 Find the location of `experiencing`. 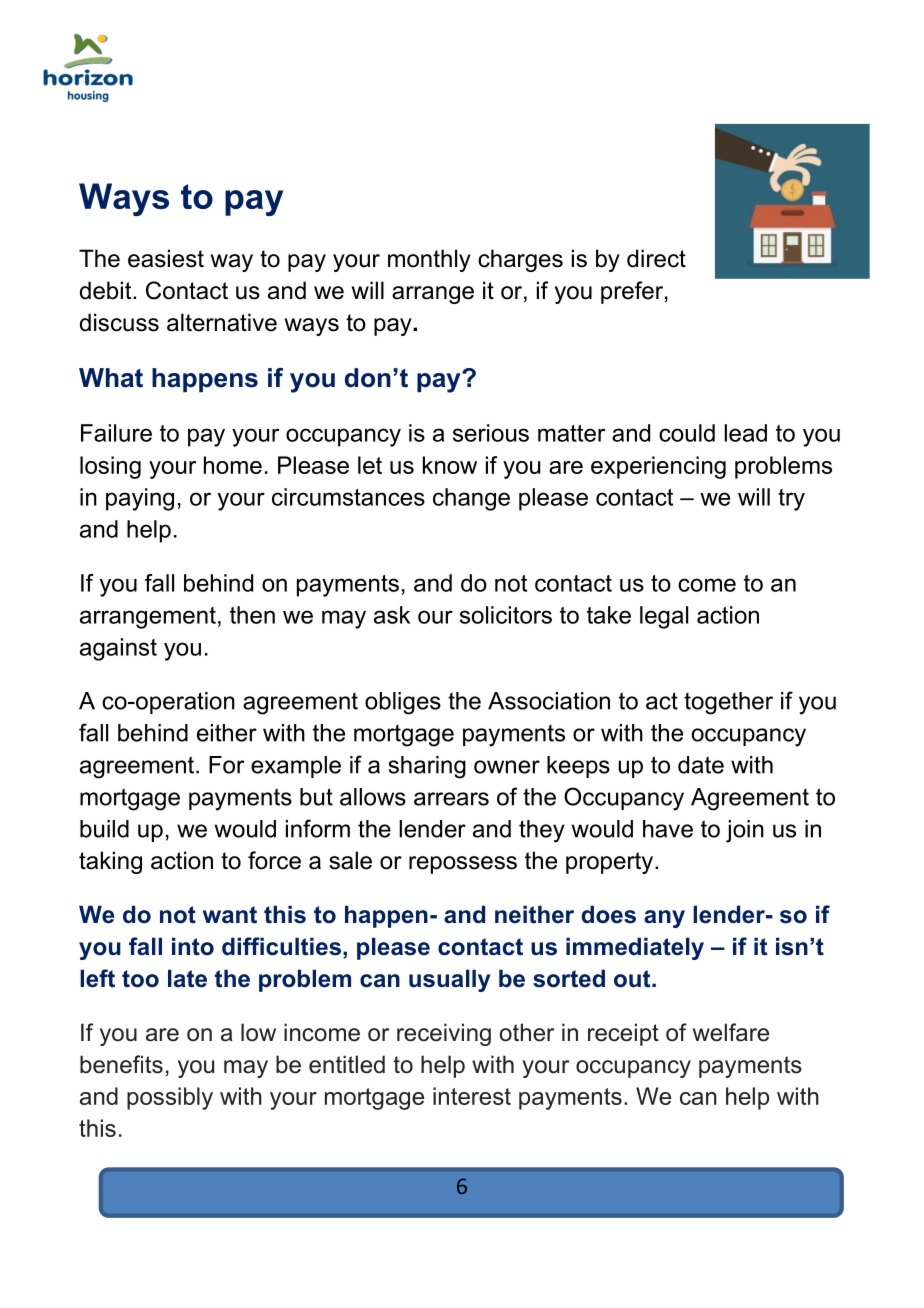

experiencing is located at coordinates (658, 467).
